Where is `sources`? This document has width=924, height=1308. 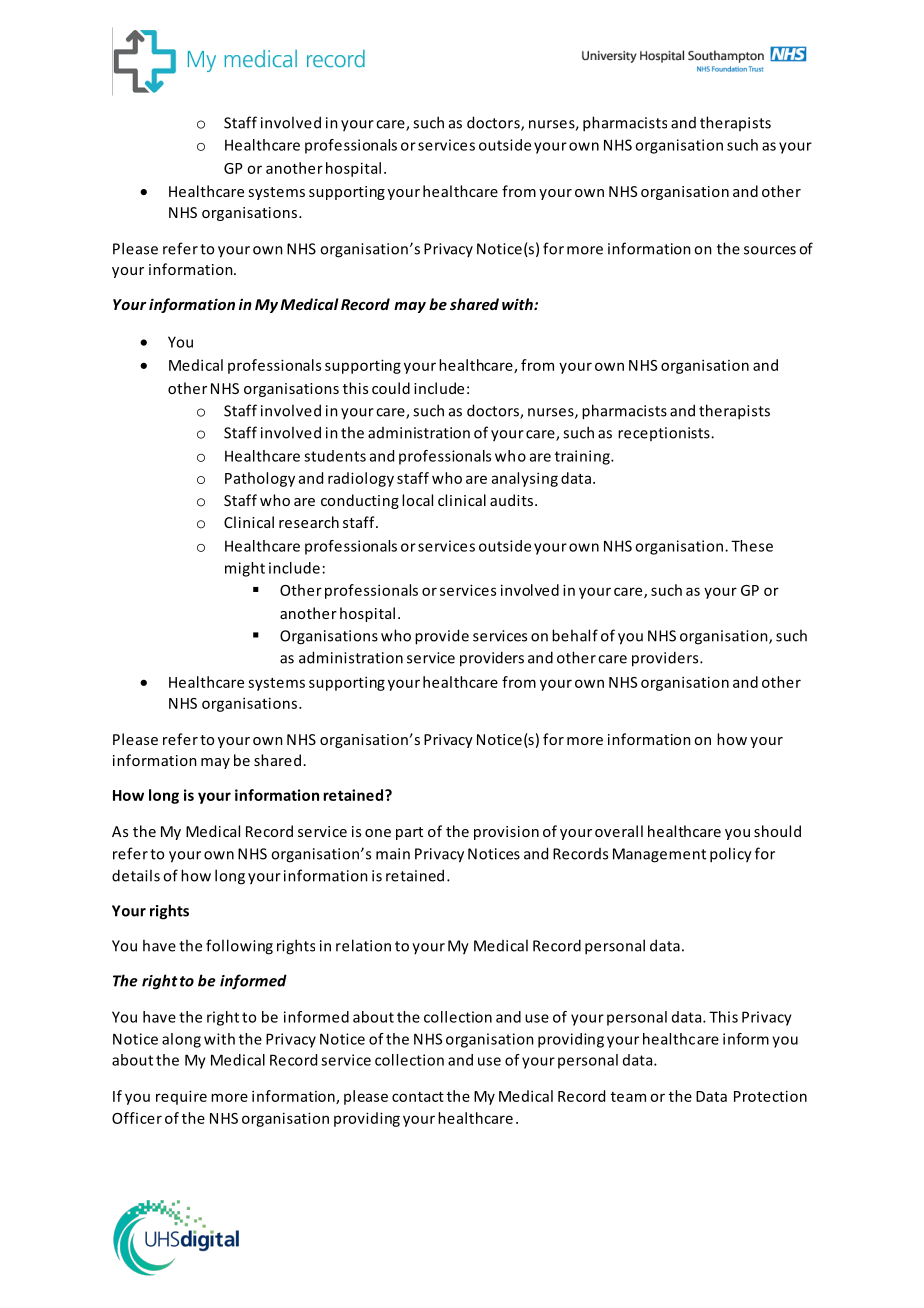
sources is located at coordinates (770, 250).
